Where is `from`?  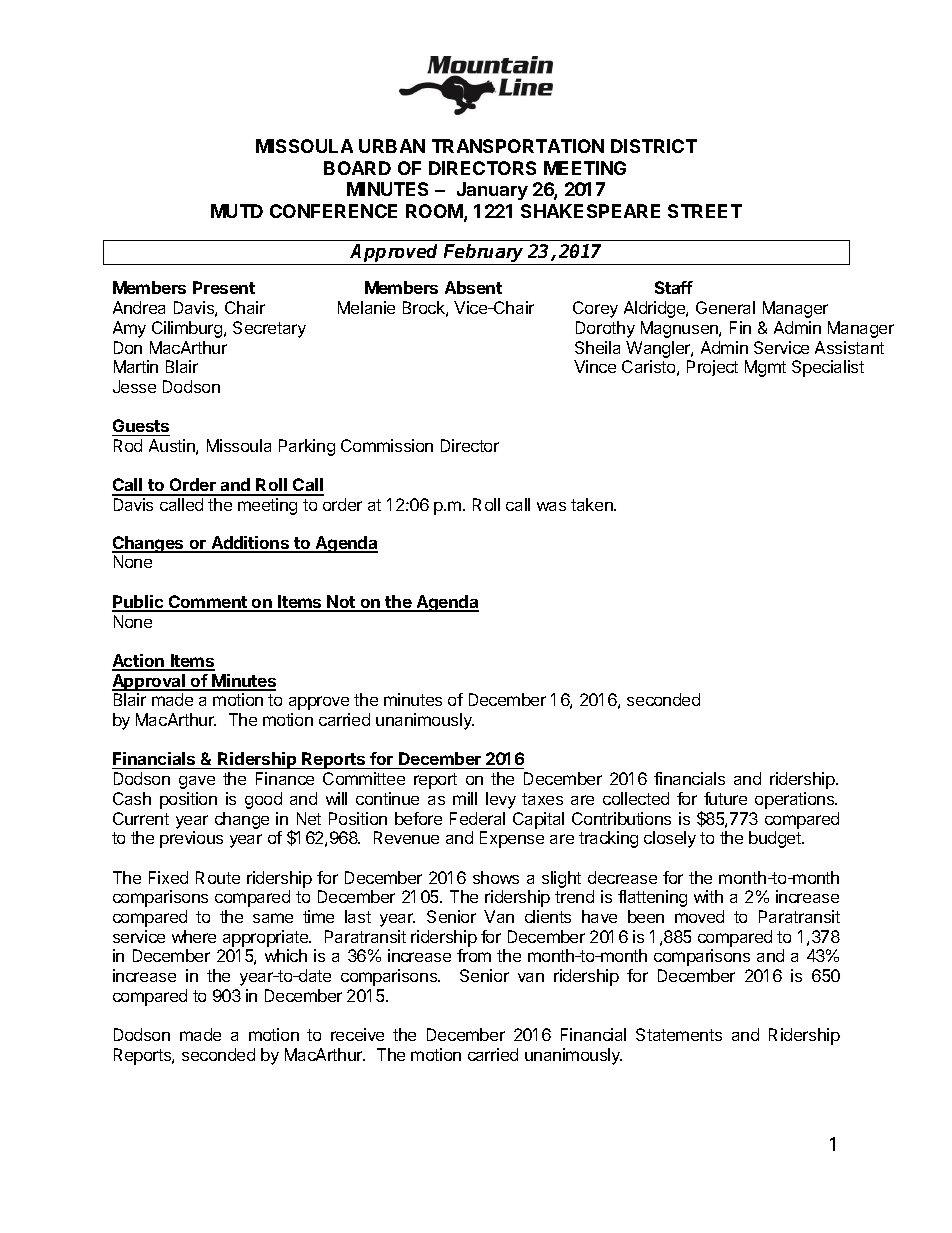 from is located at coordinates (474, 955).
